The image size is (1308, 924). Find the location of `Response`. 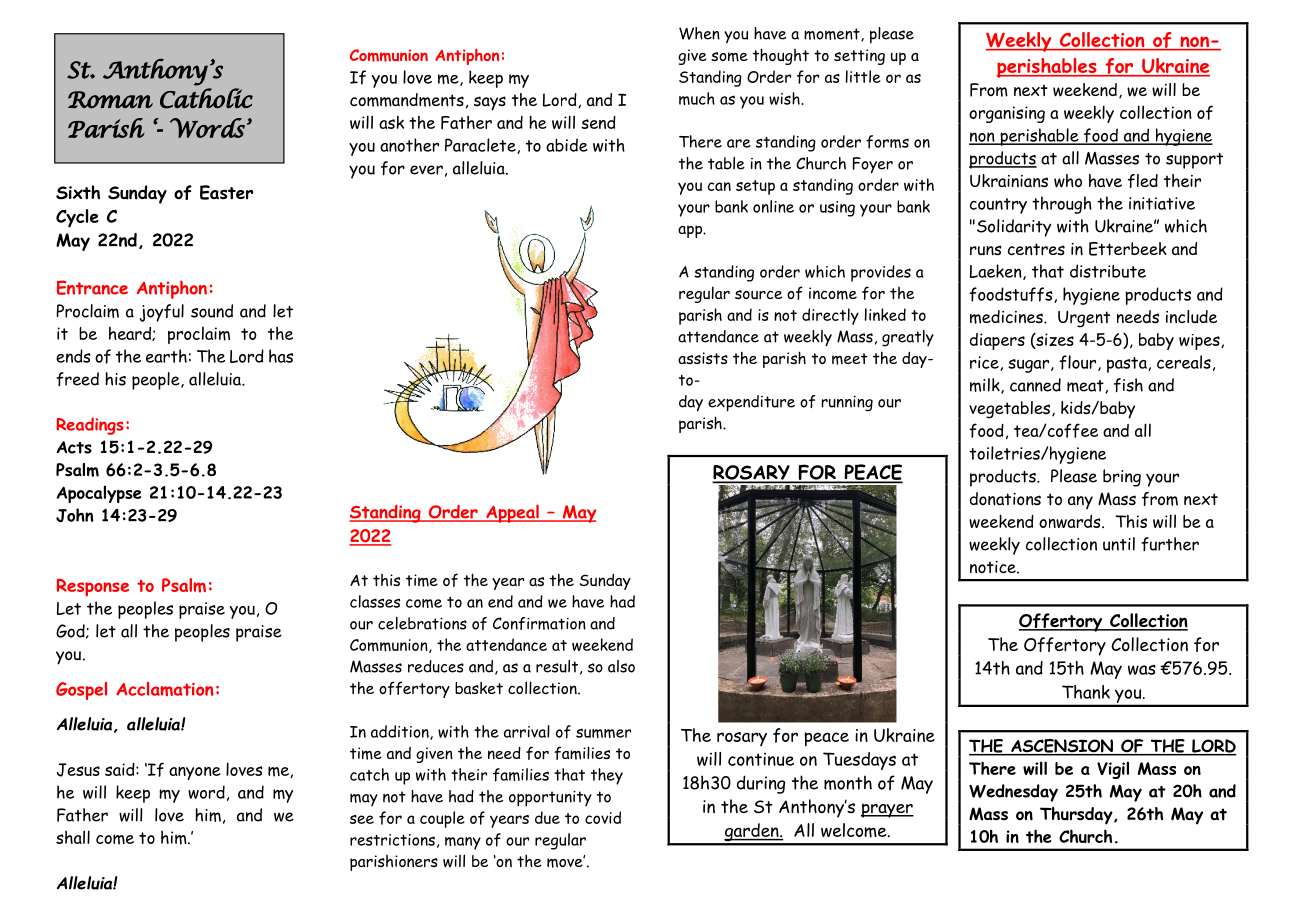

Response is located at coordinates (93, 587).
